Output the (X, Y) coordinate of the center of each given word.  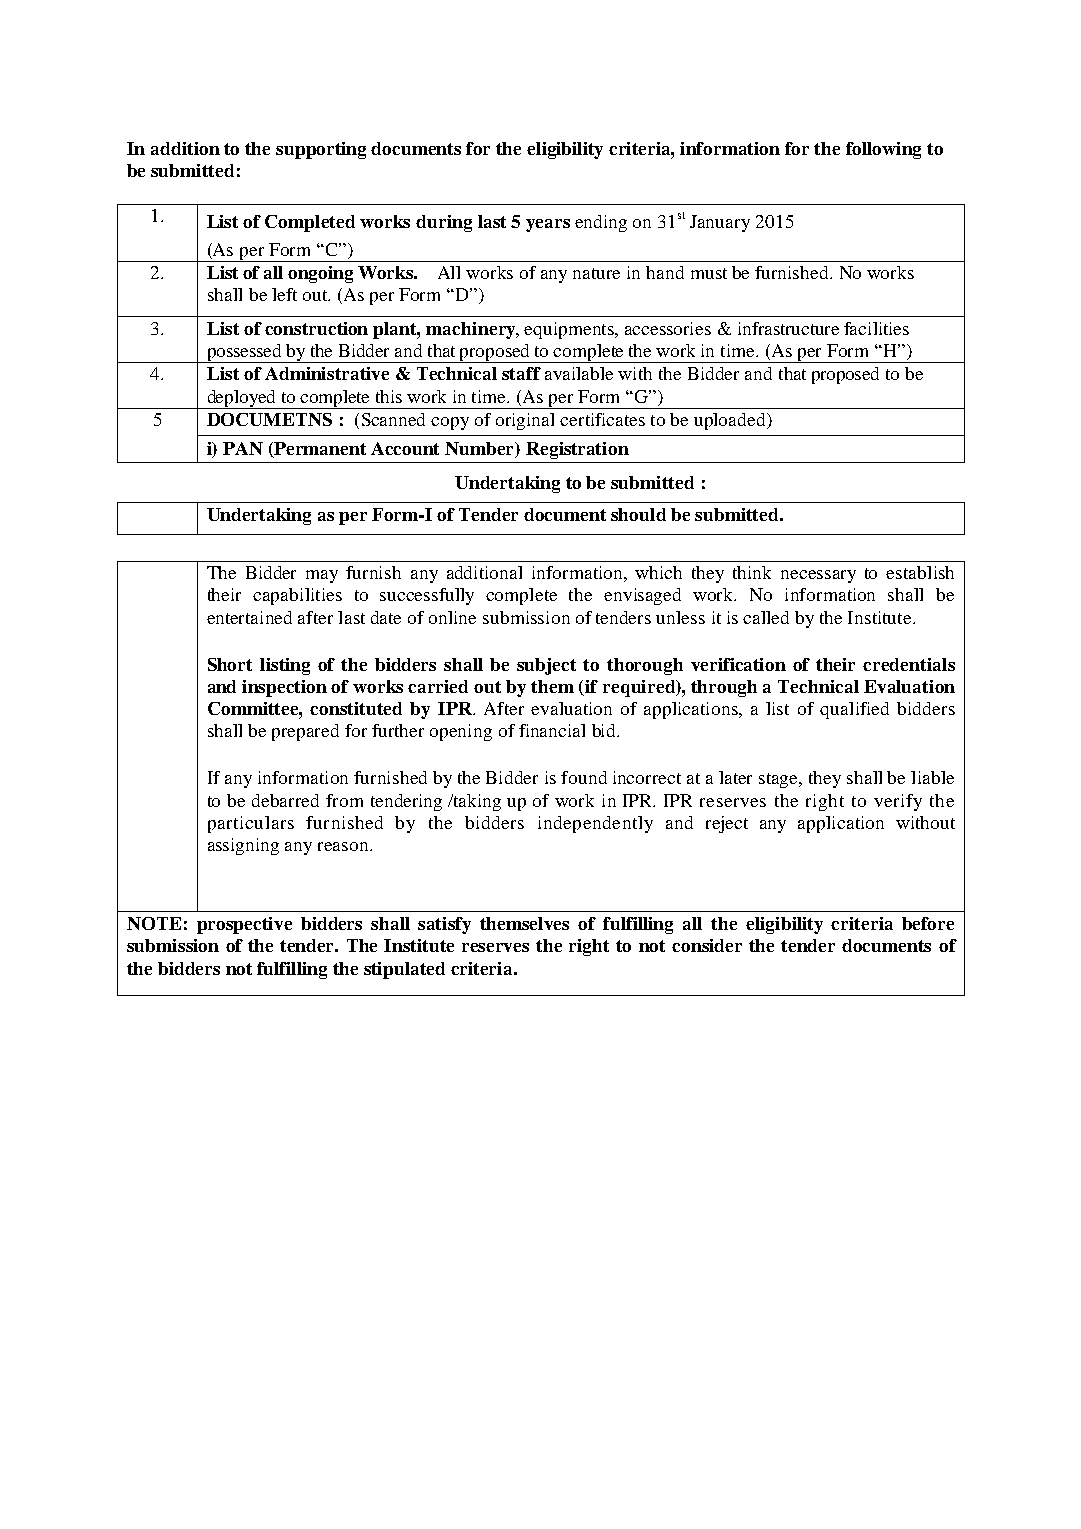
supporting (321, 150)
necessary (818, 576)
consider (707, 945)
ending (601, 223)
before (928, 923)
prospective (244, 925)
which (658, 572)
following (883, 150)
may (322, 576)
